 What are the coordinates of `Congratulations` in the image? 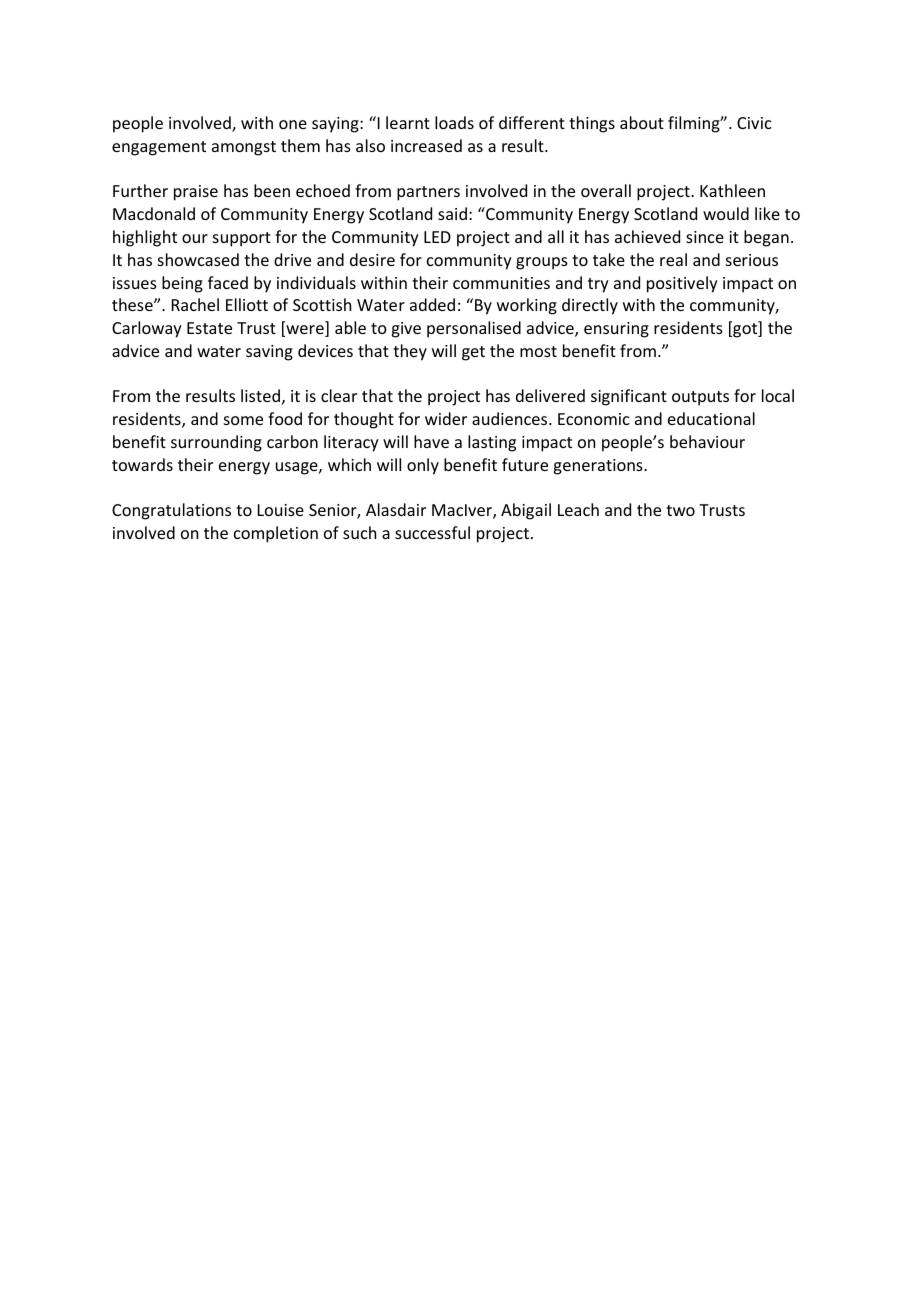 It's located at (171, 511).
